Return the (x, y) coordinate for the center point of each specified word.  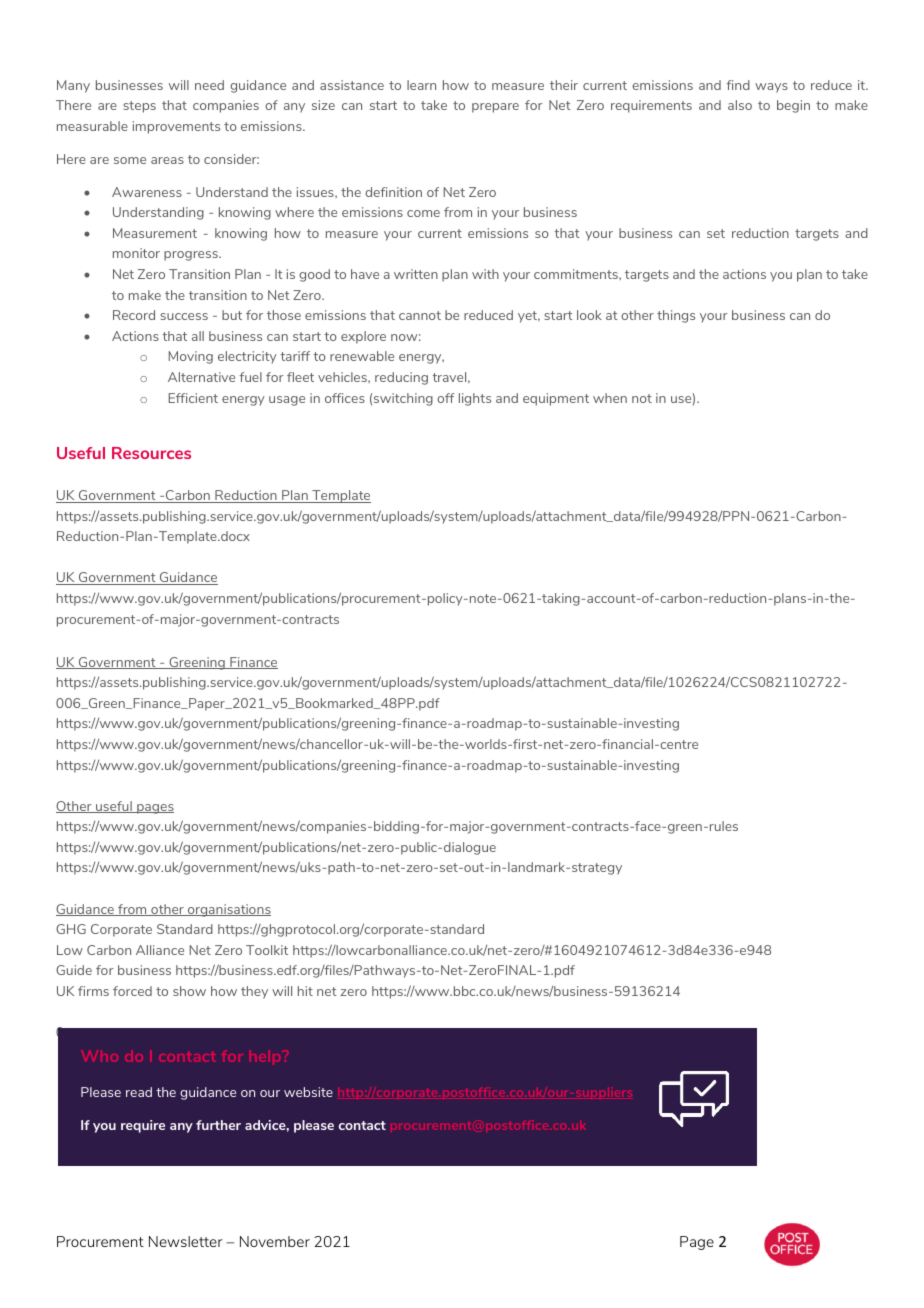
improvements (176, 127)
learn (421, 85)
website (308, 1092)
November (275, 1241)
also (740, 105)
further (218, 1125)
